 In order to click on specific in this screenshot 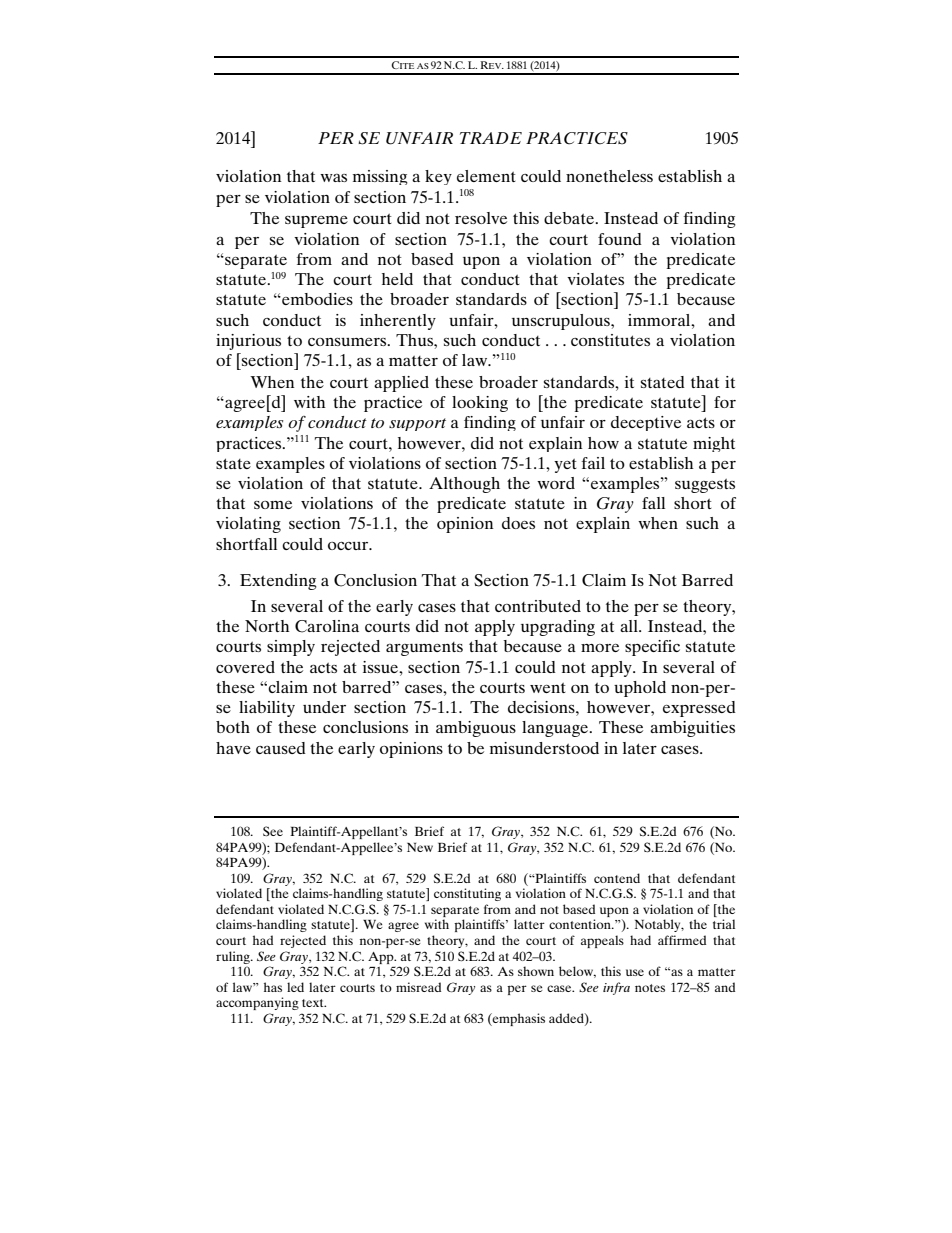, I will do `click(652, 648)`.
